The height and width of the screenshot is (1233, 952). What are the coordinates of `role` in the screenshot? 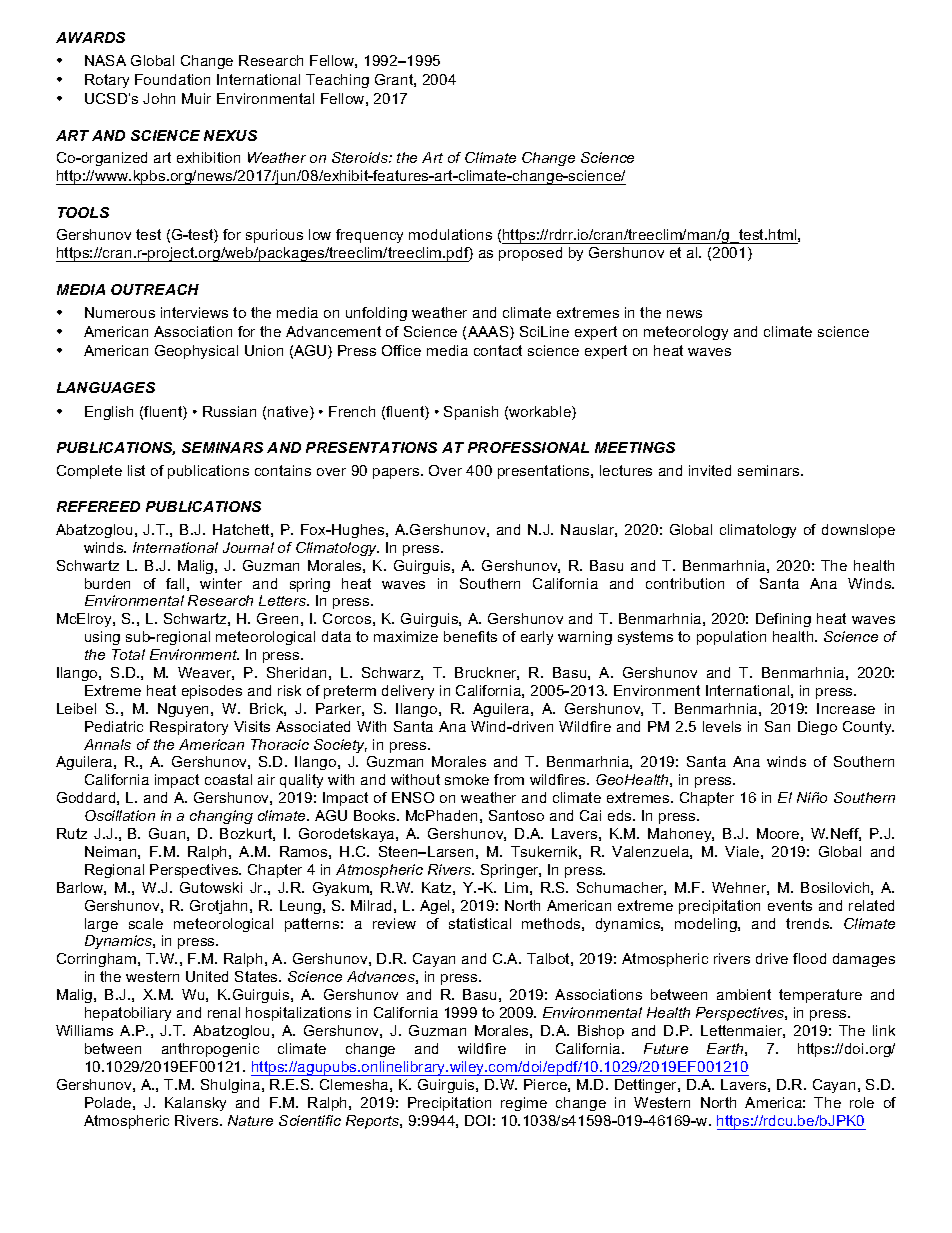 It's located at (862, 1102).
